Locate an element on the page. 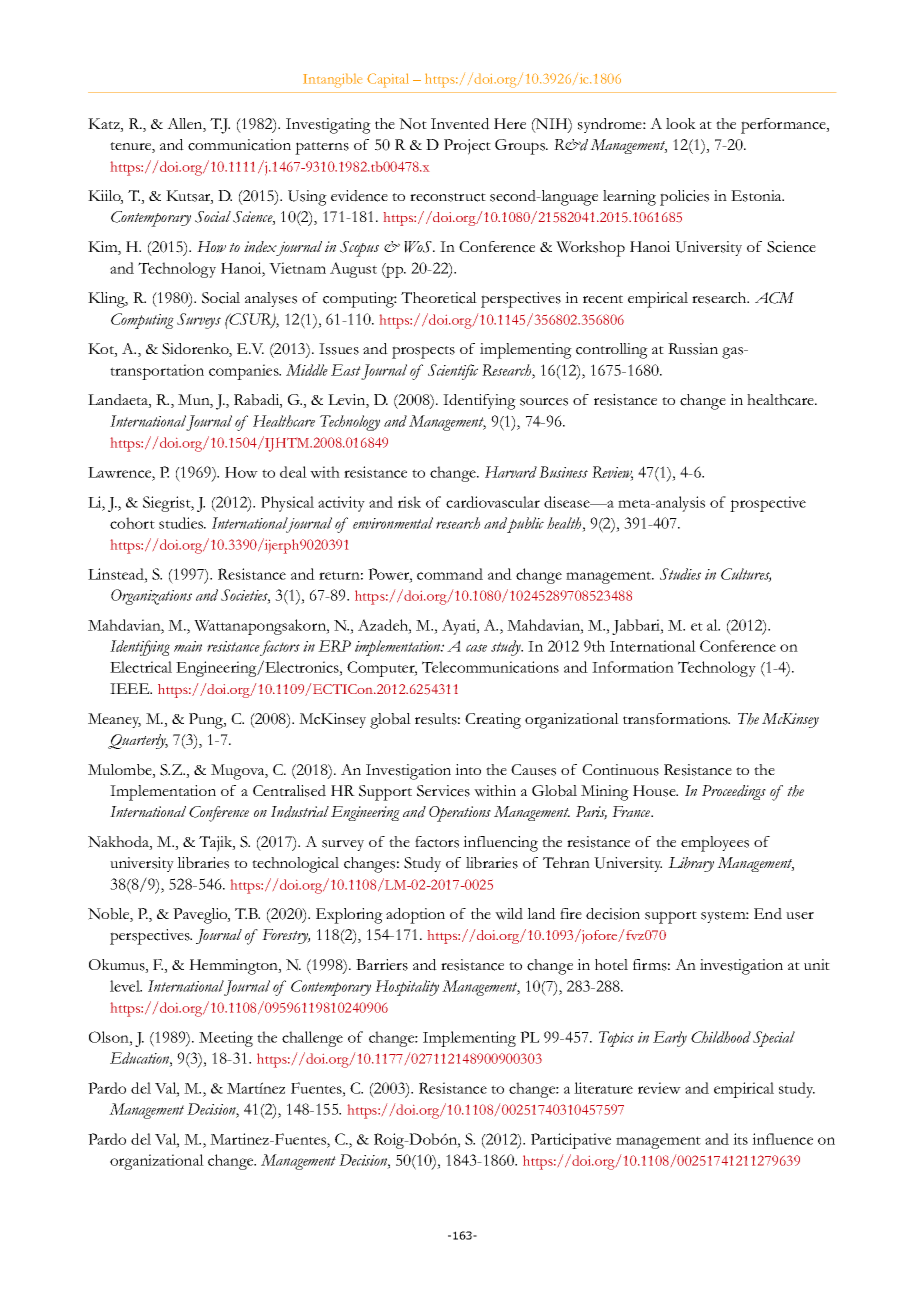 Image resolution: width=924 pixels, height=1308 pixels. Proceedings is located at coordinates (734, 792).
